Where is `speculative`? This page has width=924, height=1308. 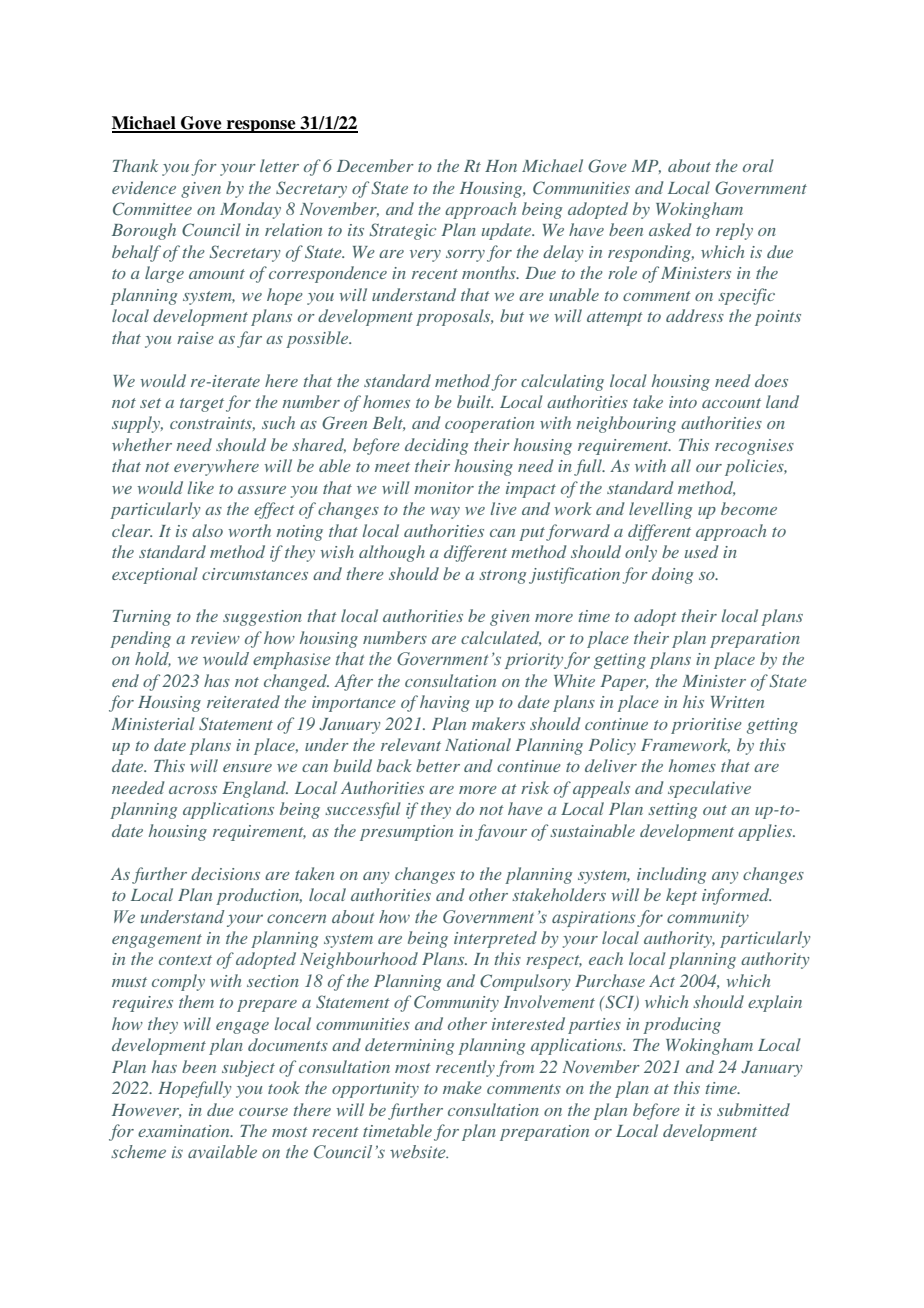
speculative is located at coordinates (709, 789).
